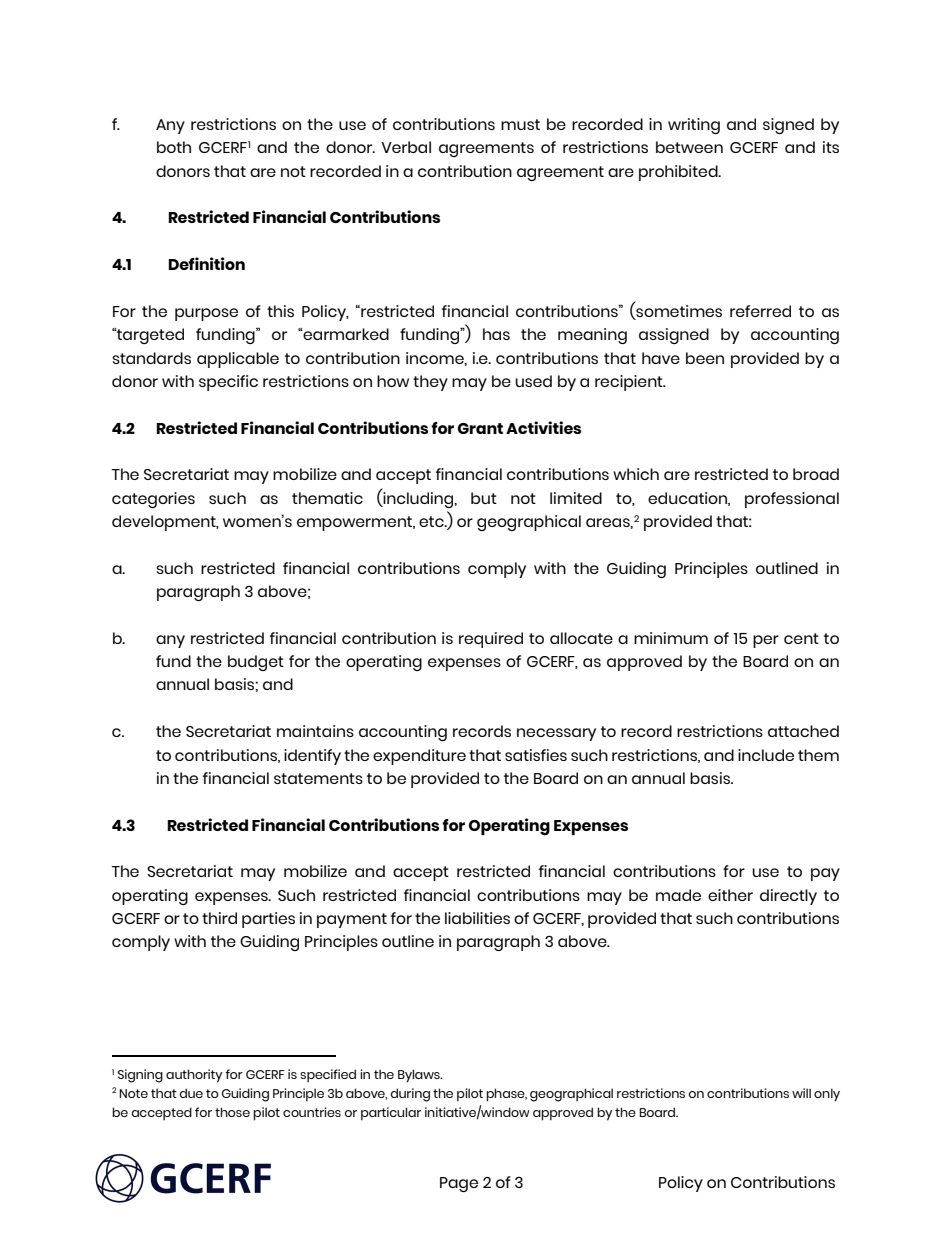 The image size is (952, 1233). I want to click on Grant, so click(480, 428).
